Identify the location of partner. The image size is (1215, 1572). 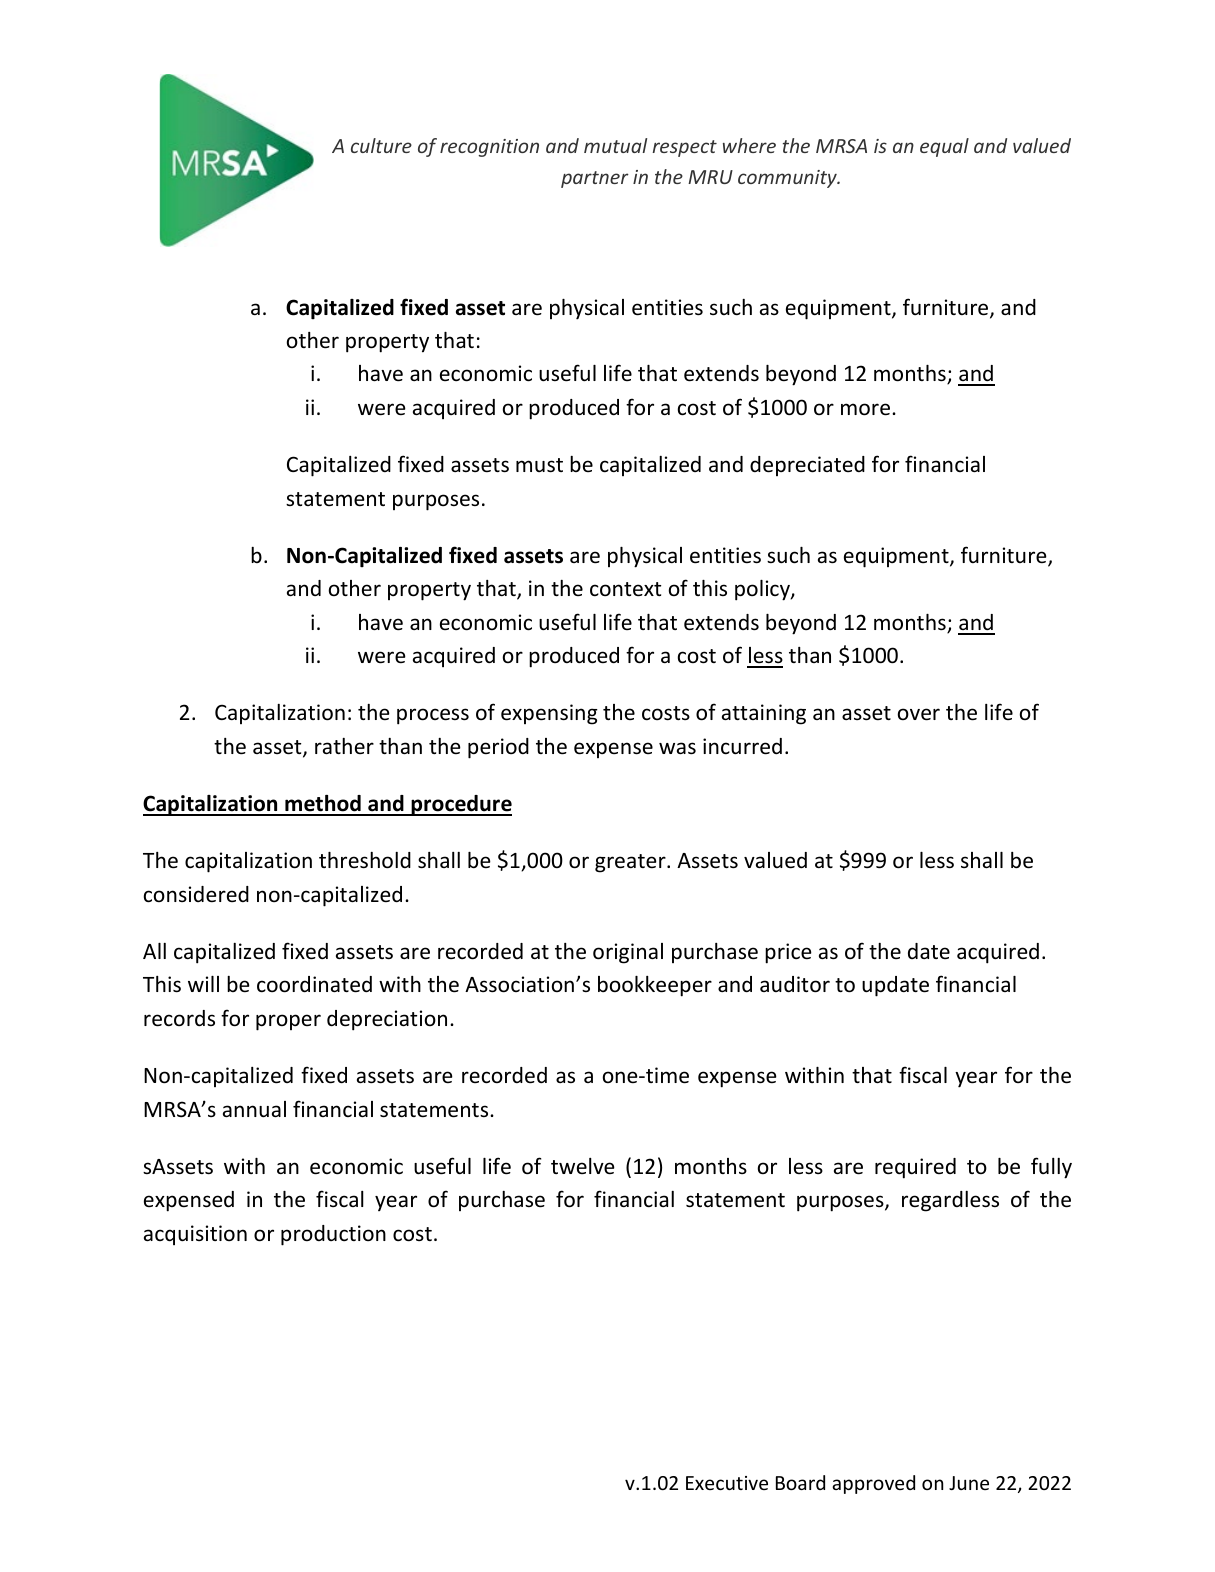
(595, 179).
